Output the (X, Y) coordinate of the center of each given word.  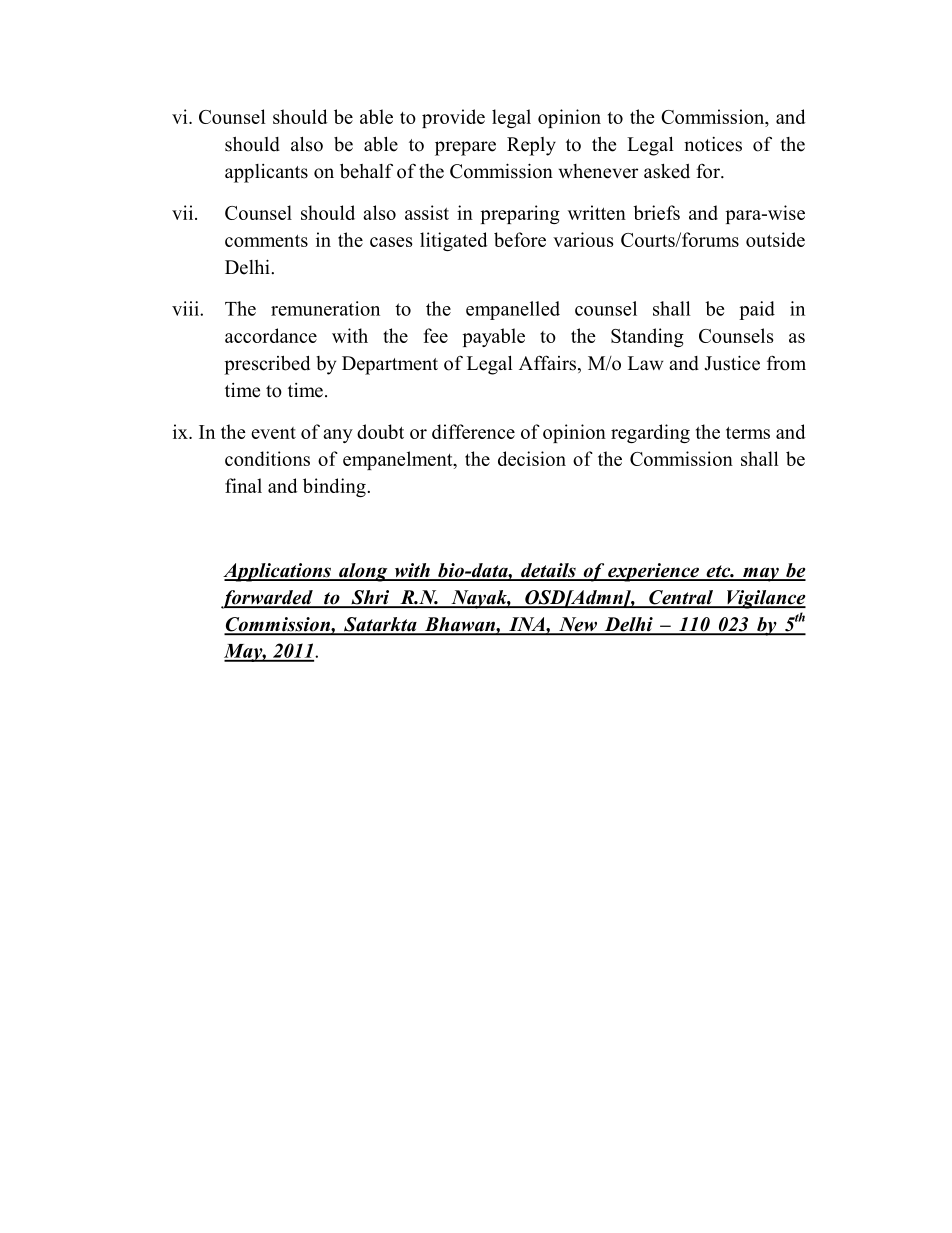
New (578, 625)
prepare (465, 148)
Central (681, 598)
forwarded (268, 599)
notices (713, 144)
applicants (266, 173)
